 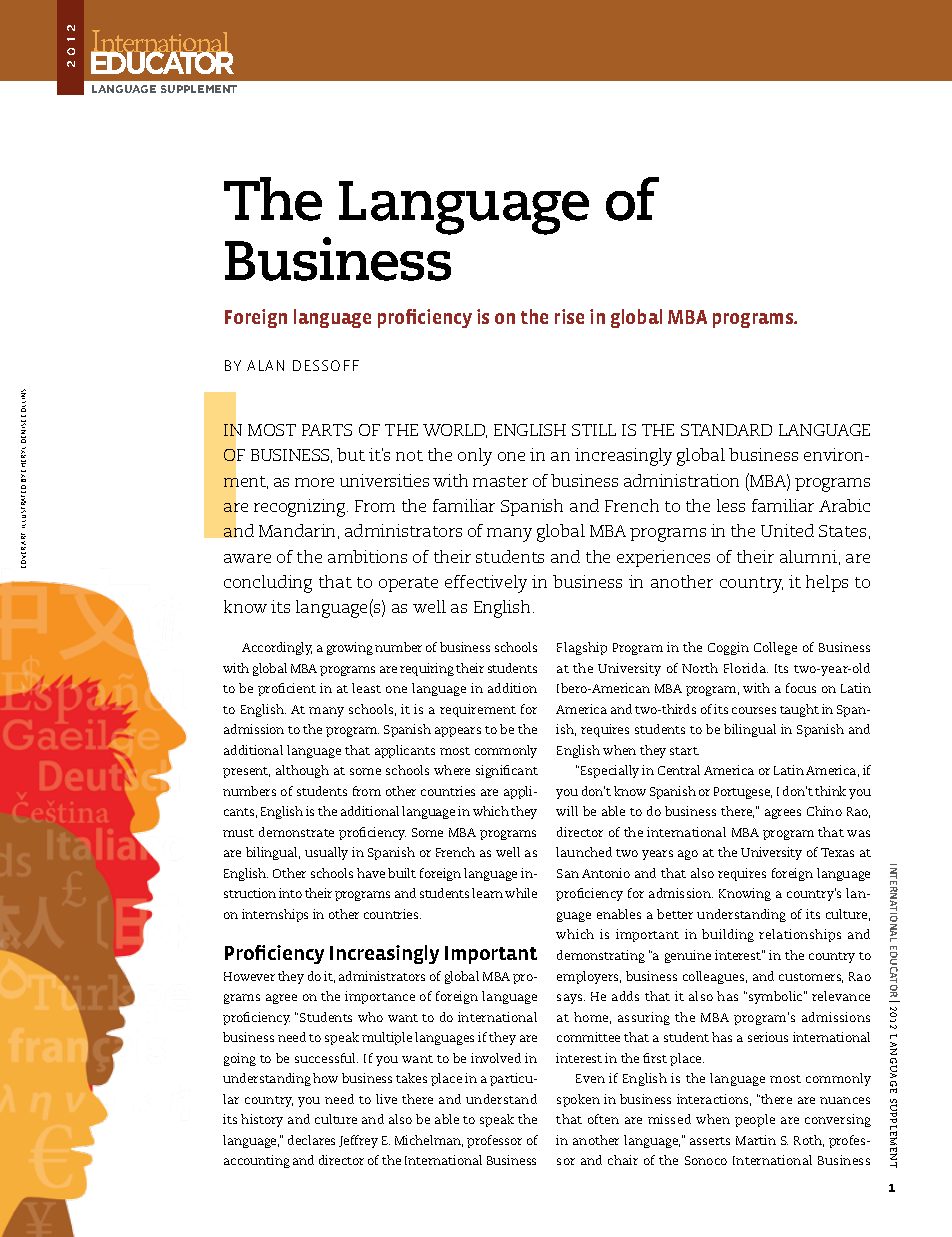 I want to click on demonstrating, so click(x=601, y=956).
